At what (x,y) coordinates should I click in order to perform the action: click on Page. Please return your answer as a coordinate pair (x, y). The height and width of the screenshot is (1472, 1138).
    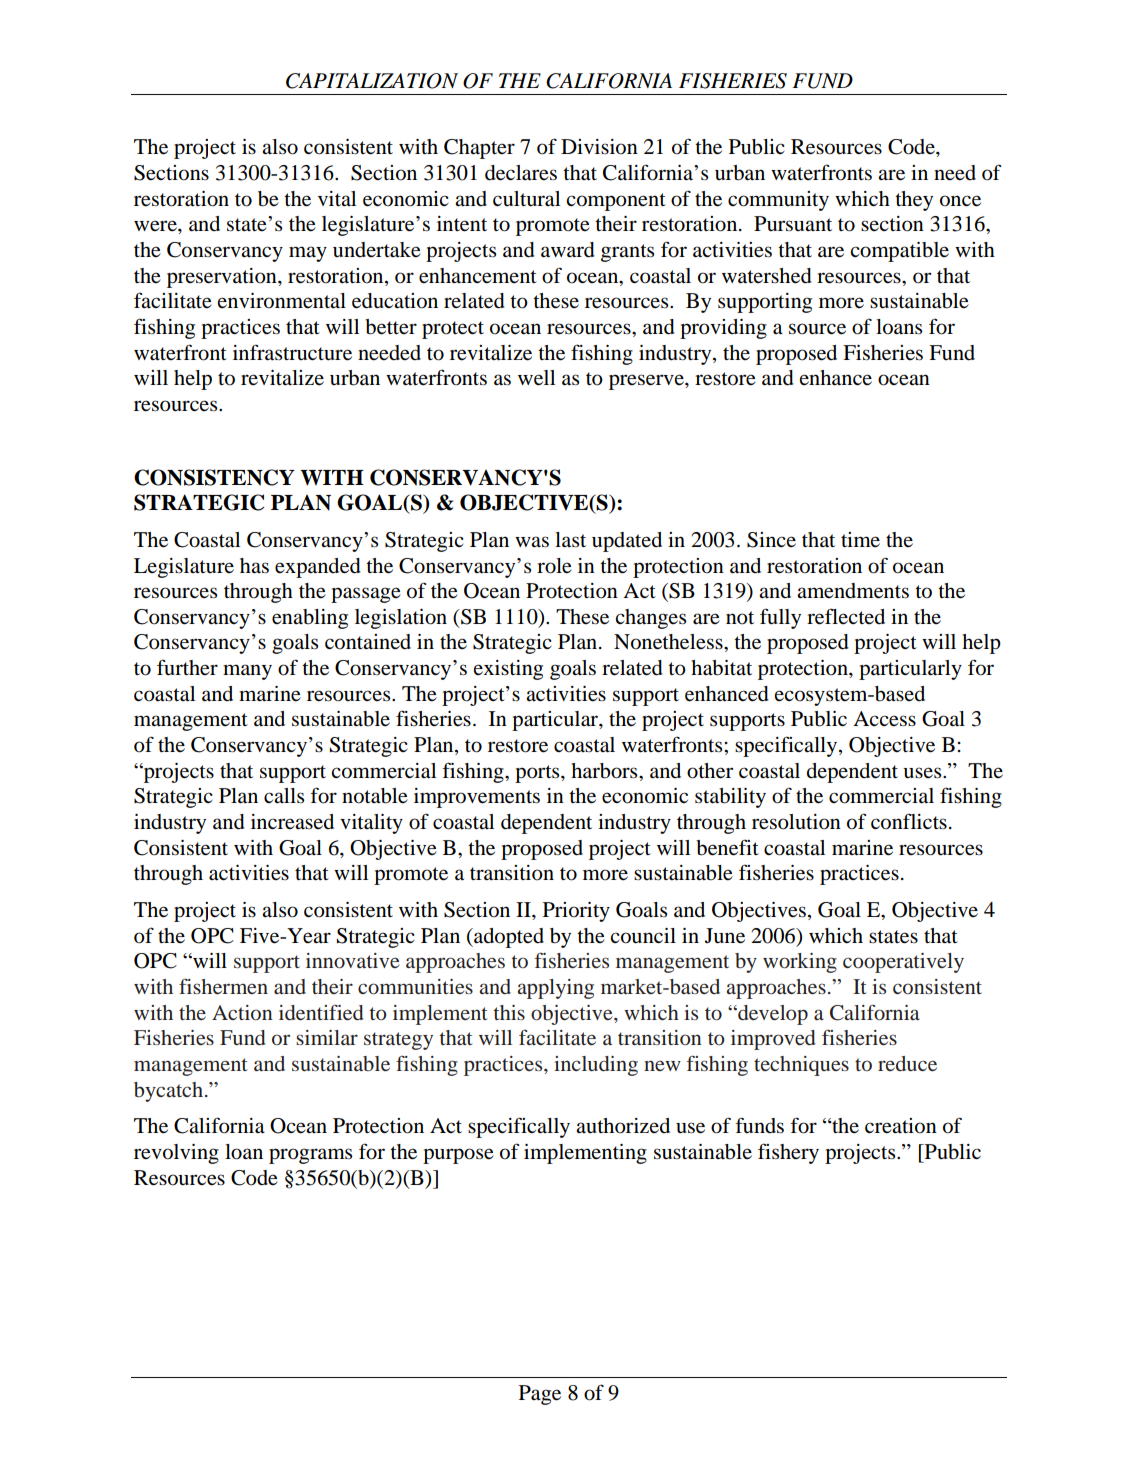
    Looking at the image, I should click on (540, 1395).
